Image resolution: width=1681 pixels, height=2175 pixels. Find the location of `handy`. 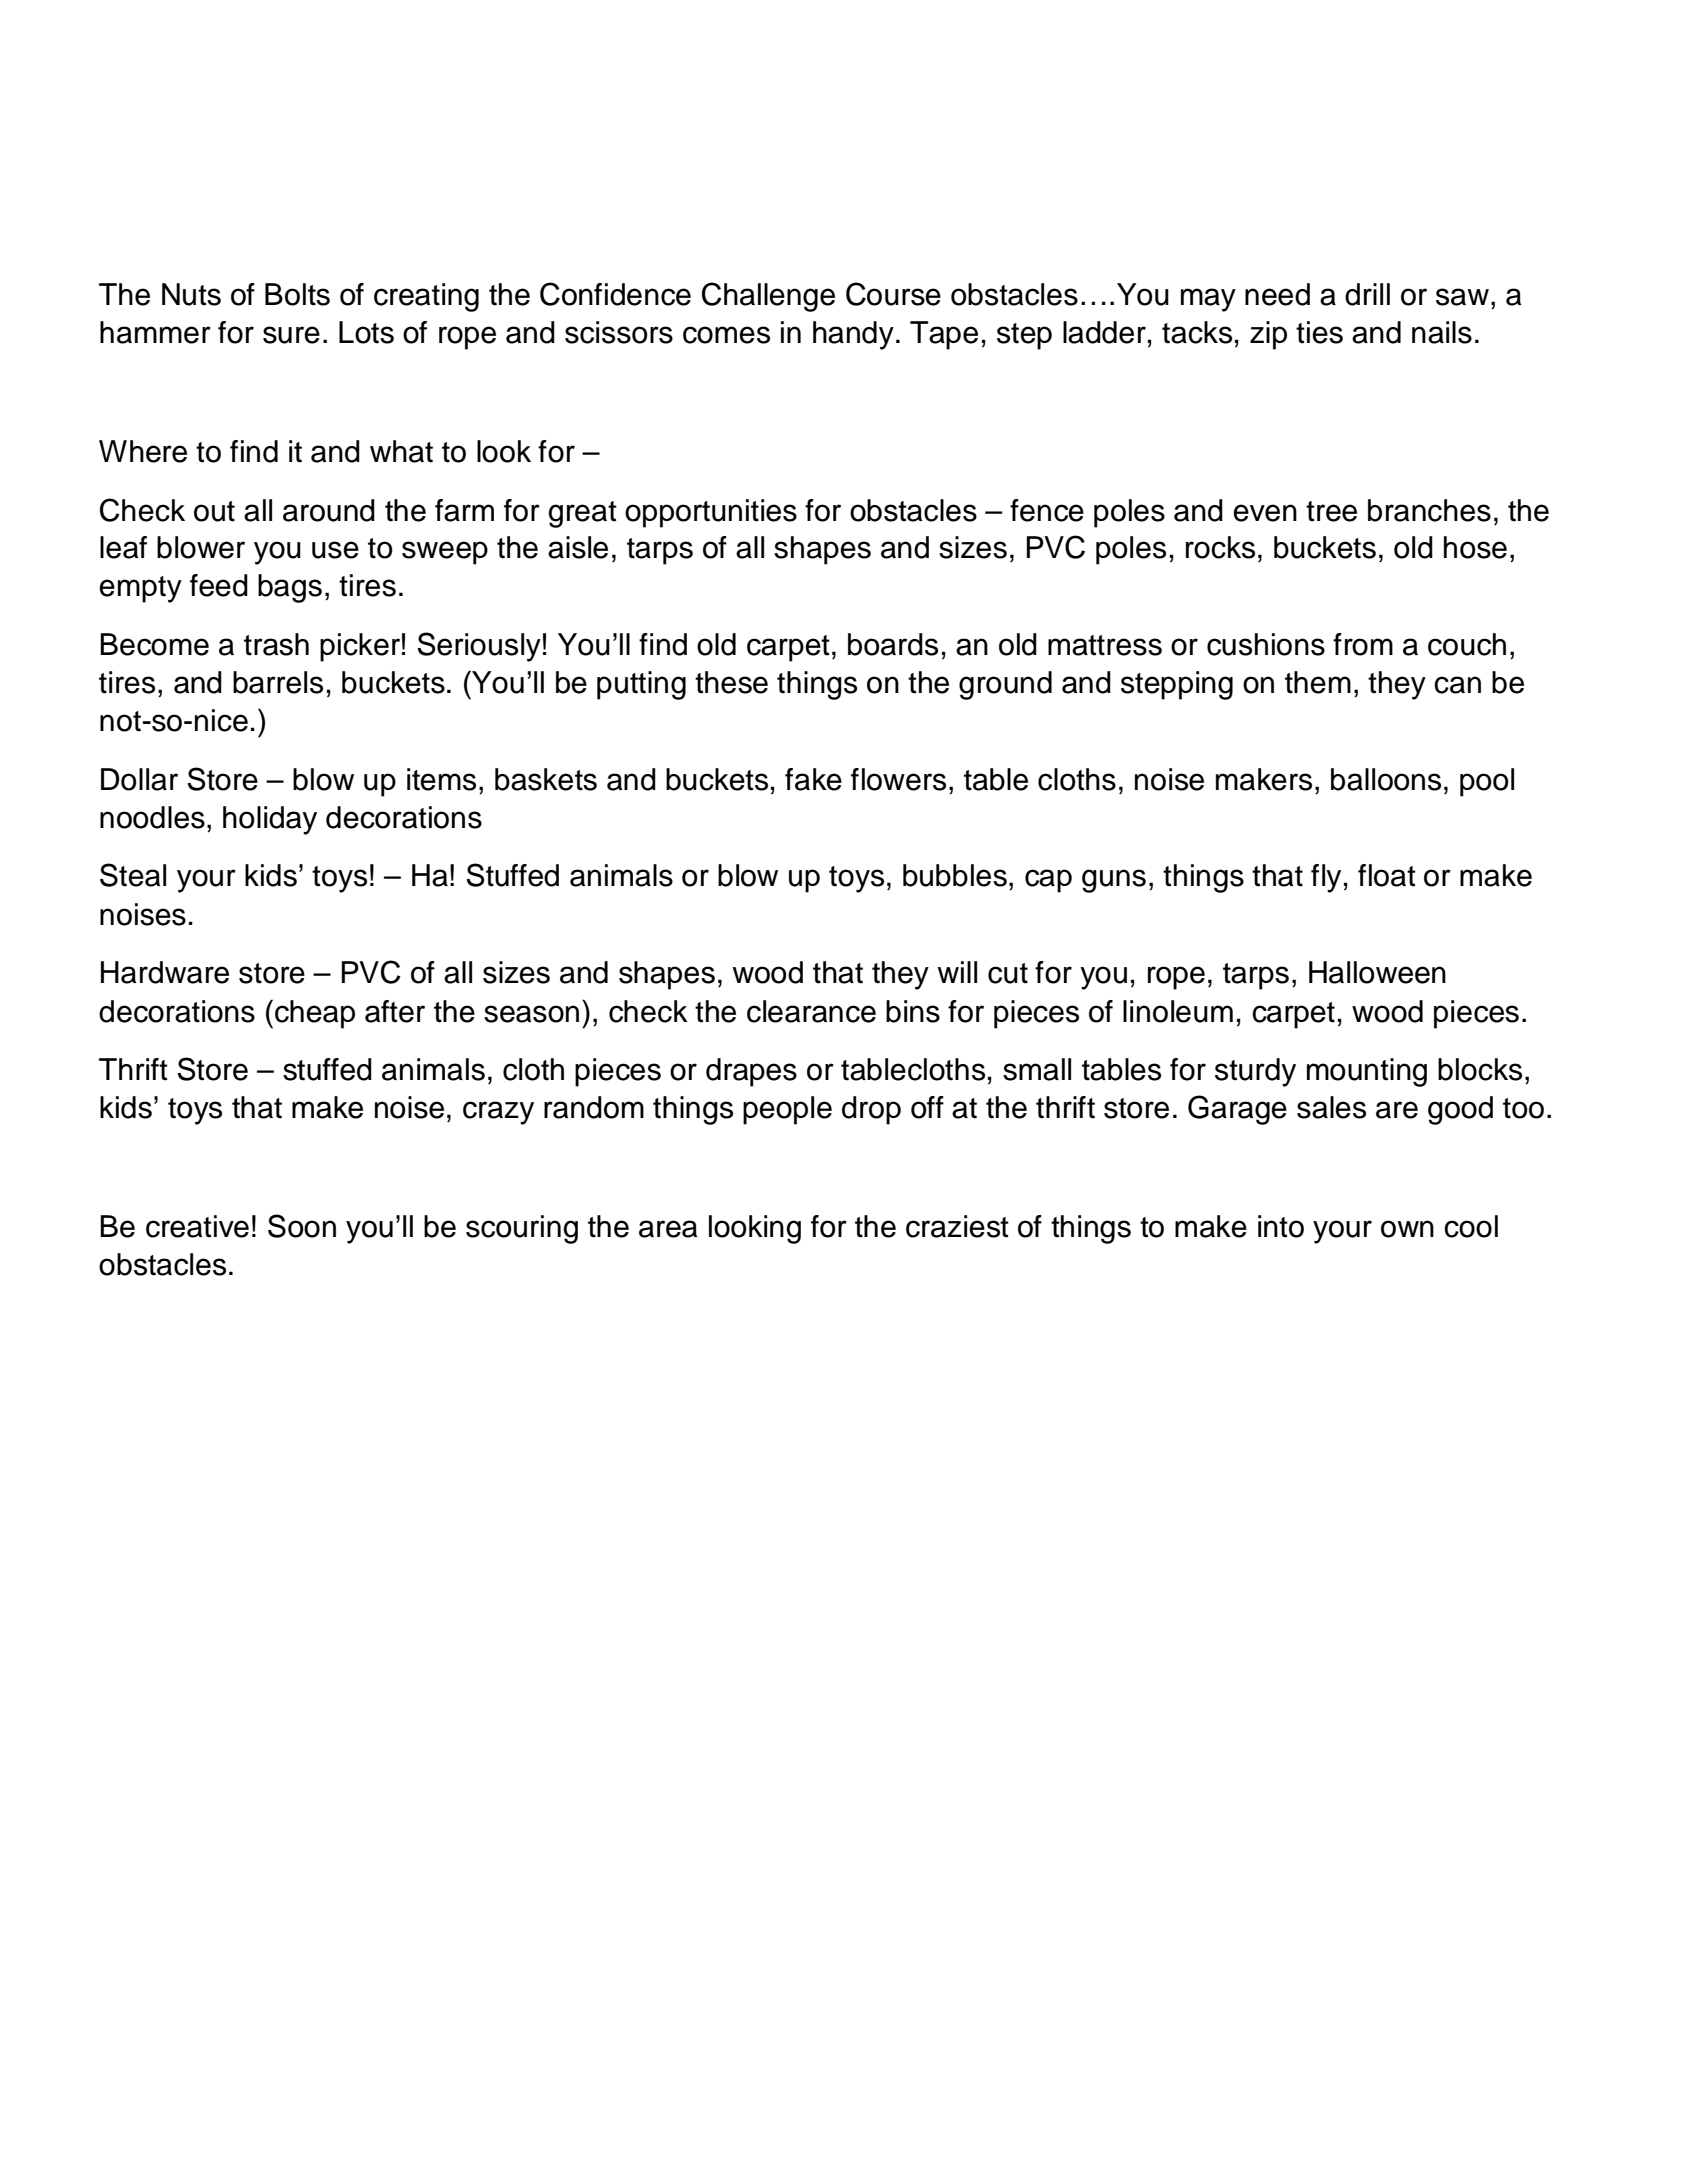

handy is located at coordinates (853, 335).
